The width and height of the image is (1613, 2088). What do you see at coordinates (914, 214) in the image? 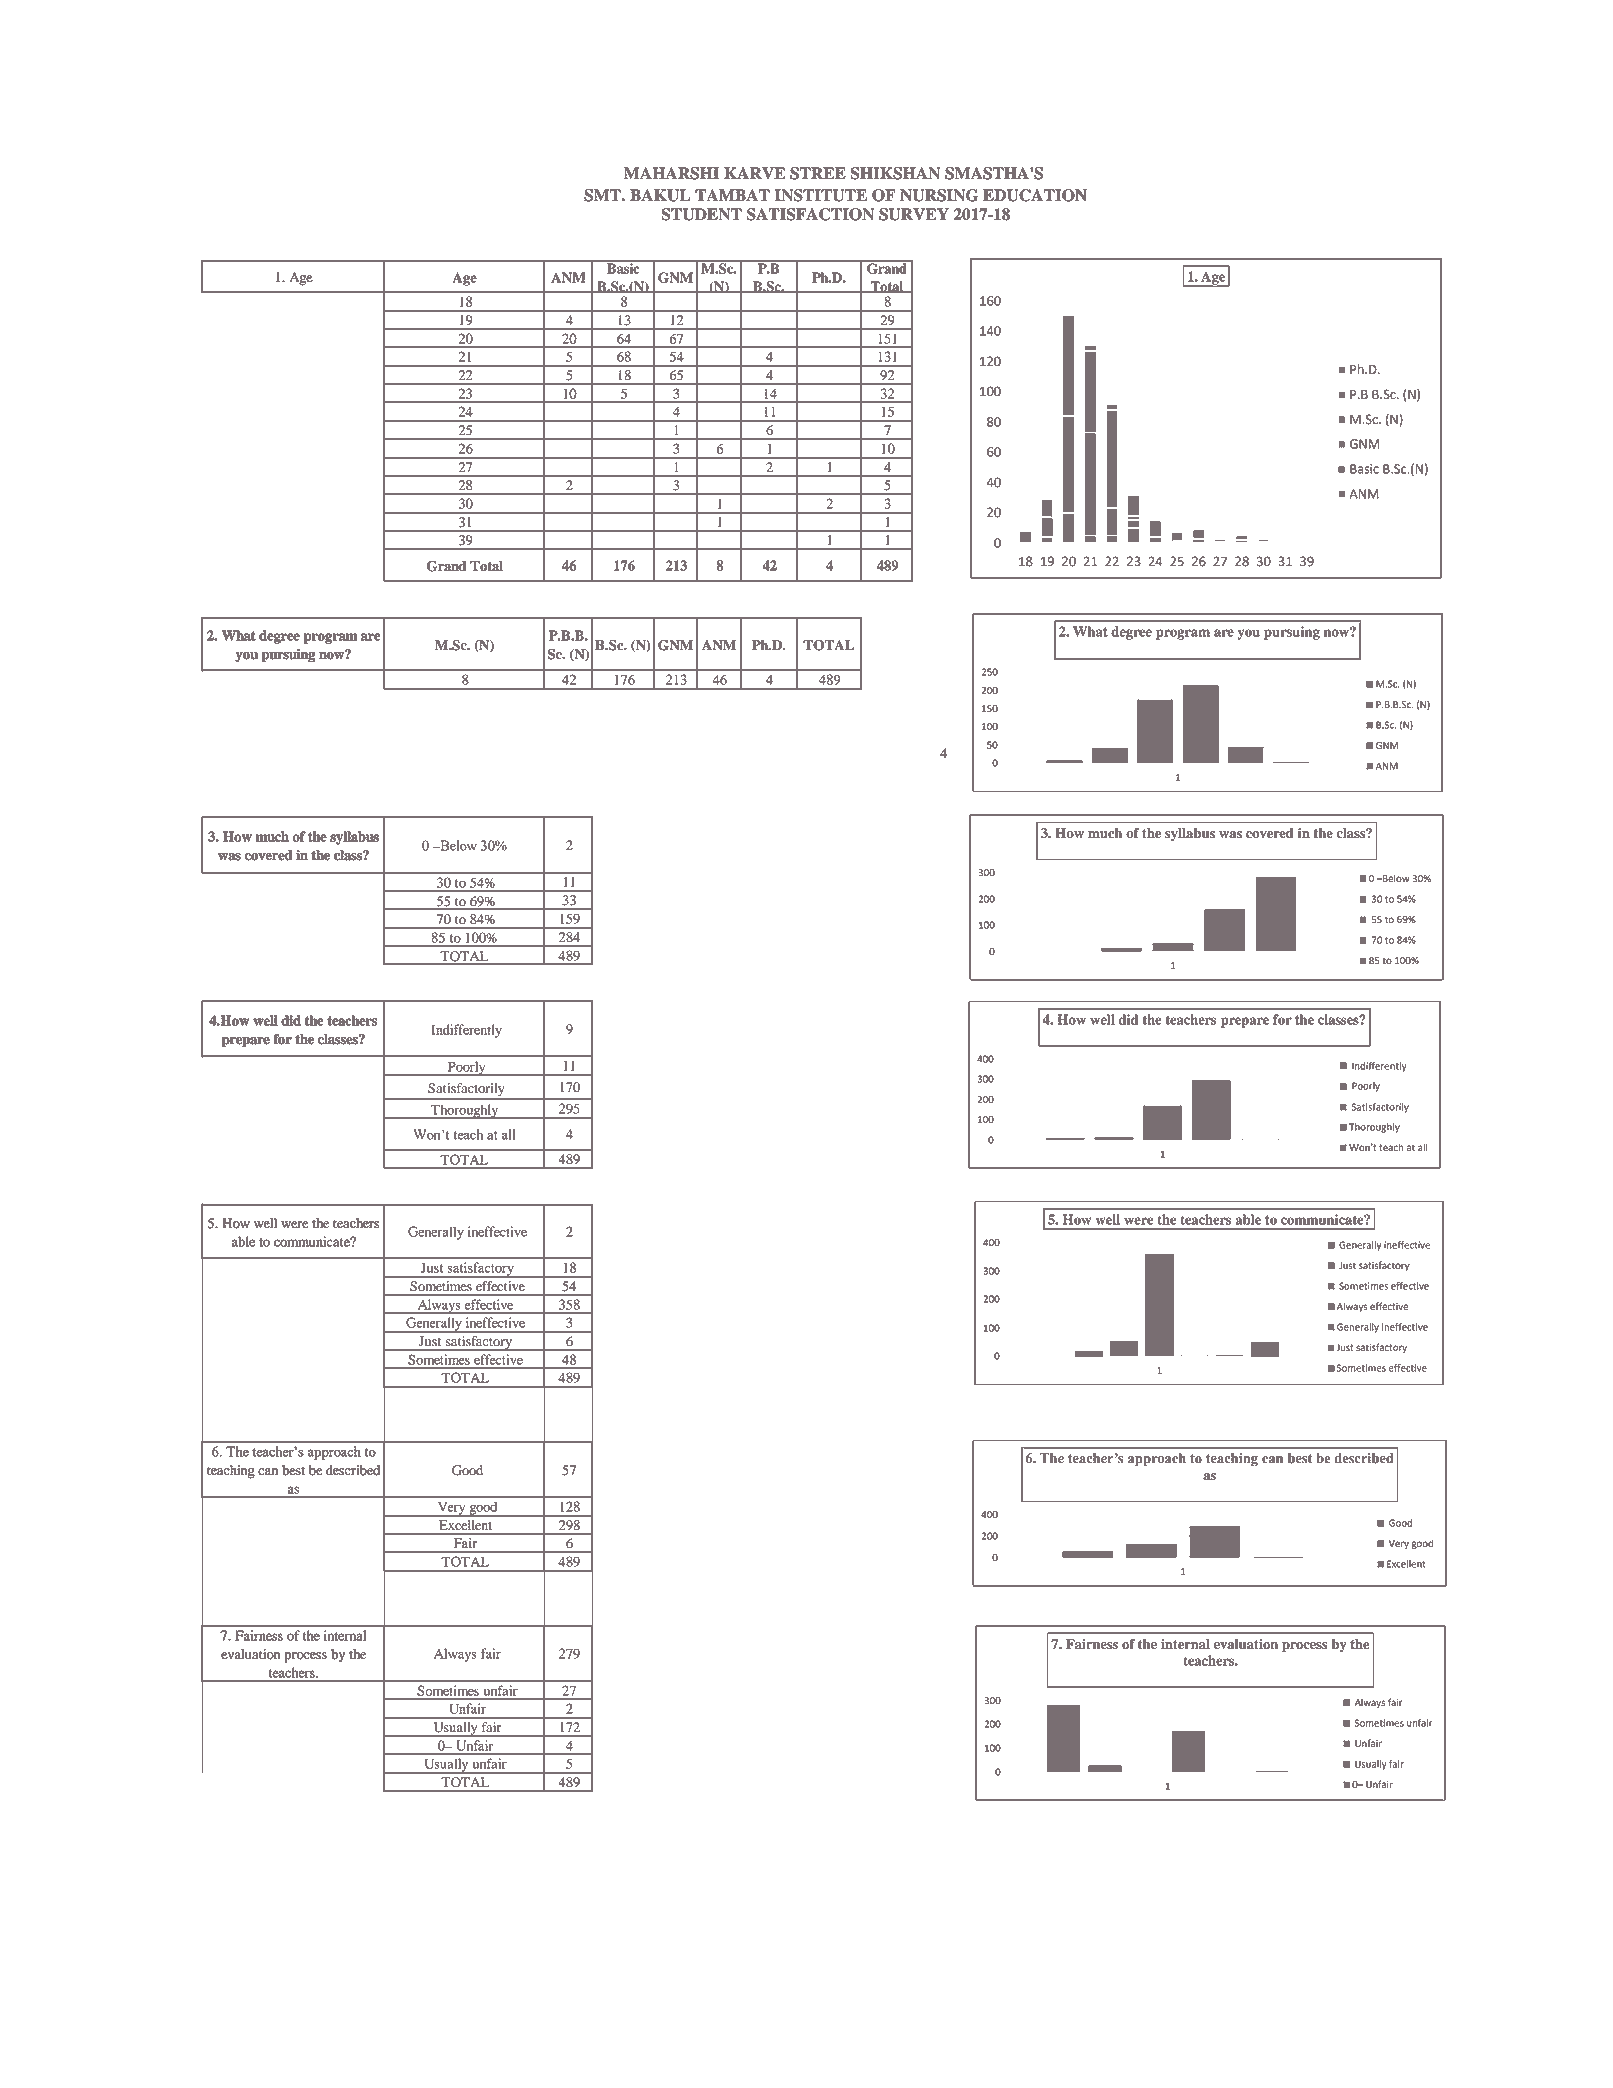
I see `SURVEY` at bounding box center [914, 214].
